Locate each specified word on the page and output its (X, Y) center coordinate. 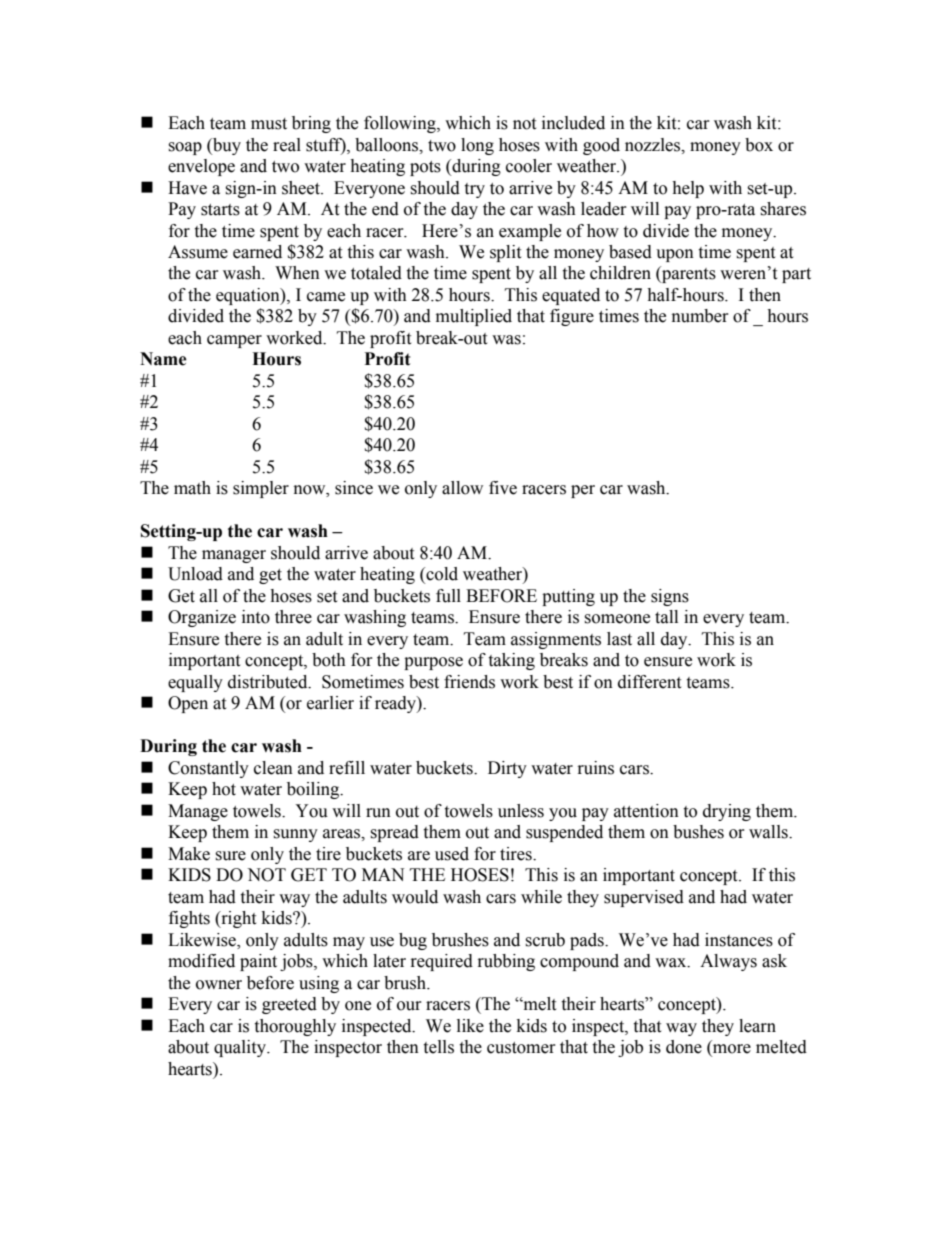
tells (438, 1047)
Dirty (507, 769)
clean (273, 768)
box (759, 145)
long (477, 146)
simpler (261, 489)
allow (462, 488)
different (649, 682)
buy (226, 146)
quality (241, 1048)
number (700, 316)
